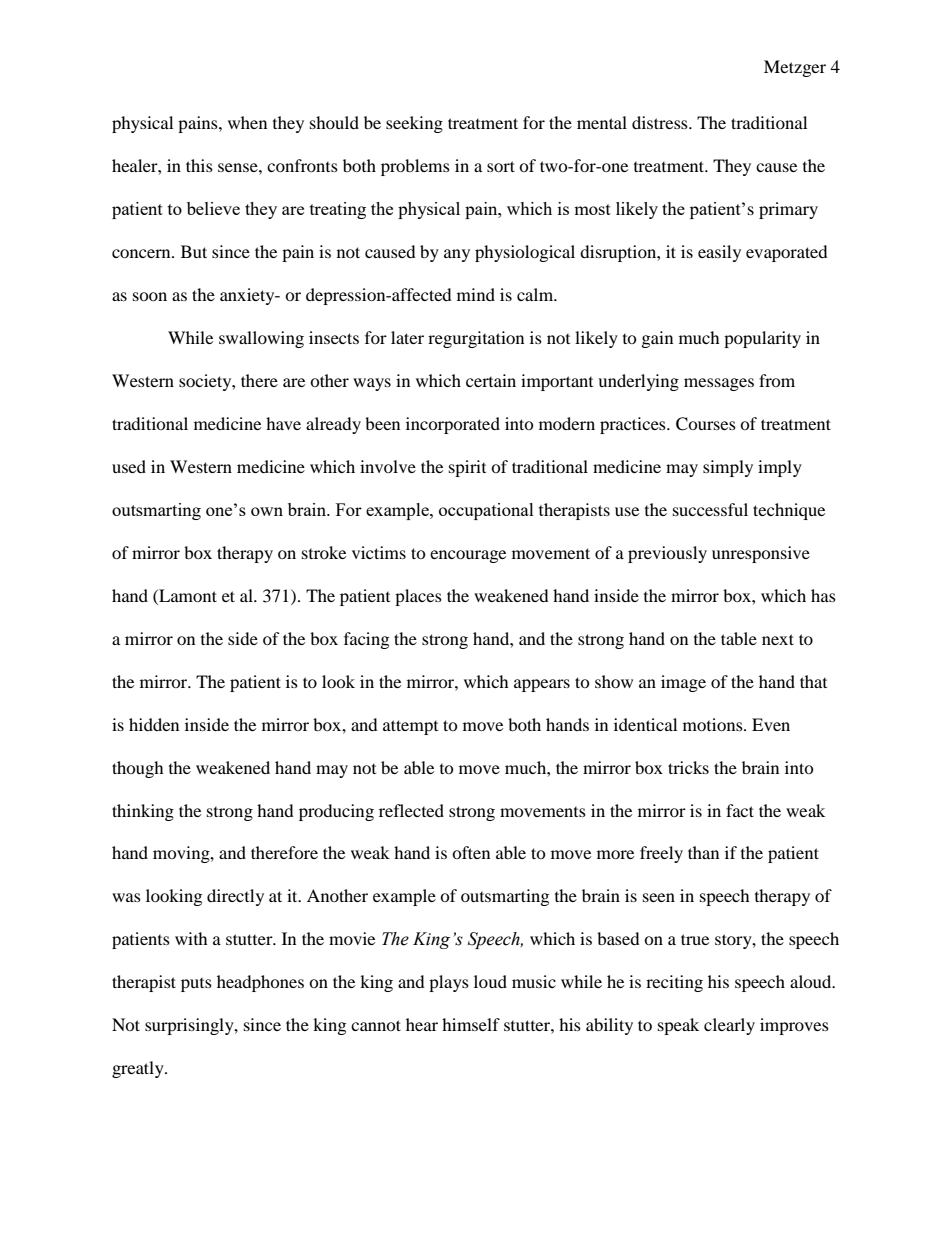 This image has width=952, height=1233. Describe the element at coordinates (714, 724) in the image. I see `motions` at that location.
